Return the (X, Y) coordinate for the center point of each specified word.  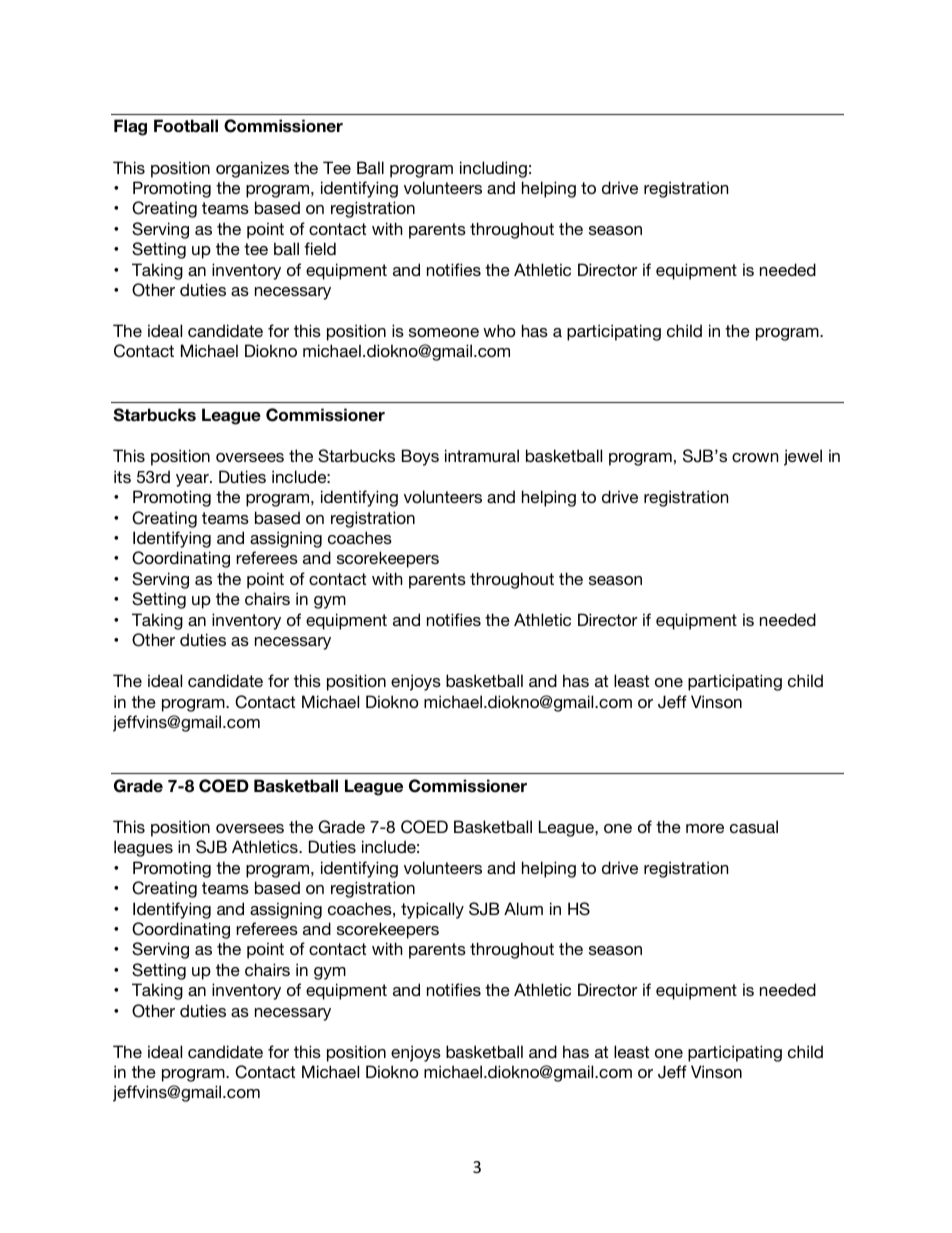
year (193, 480)
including (493, 169)
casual (754, 826)
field (320, 248)
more (705, 828)
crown (755, 457)
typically (432, 910)
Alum (523, 908)
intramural (482, 455)
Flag (130, 127)
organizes (252, 169)
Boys (420, 457)
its (122, 476)
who (499, 330)
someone (444, 332)
